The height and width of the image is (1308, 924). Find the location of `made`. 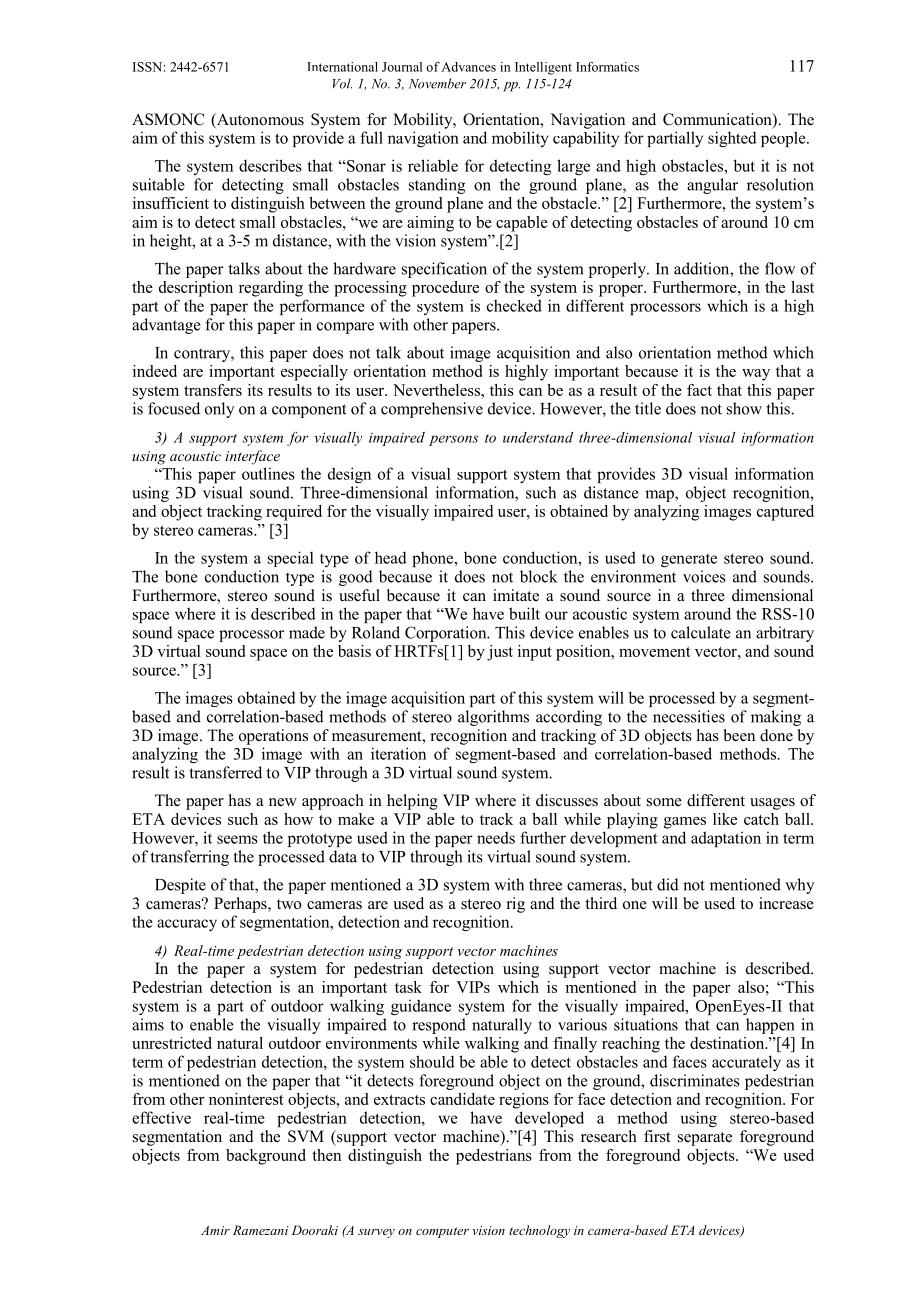

made is located at coordinates (307, 632).
